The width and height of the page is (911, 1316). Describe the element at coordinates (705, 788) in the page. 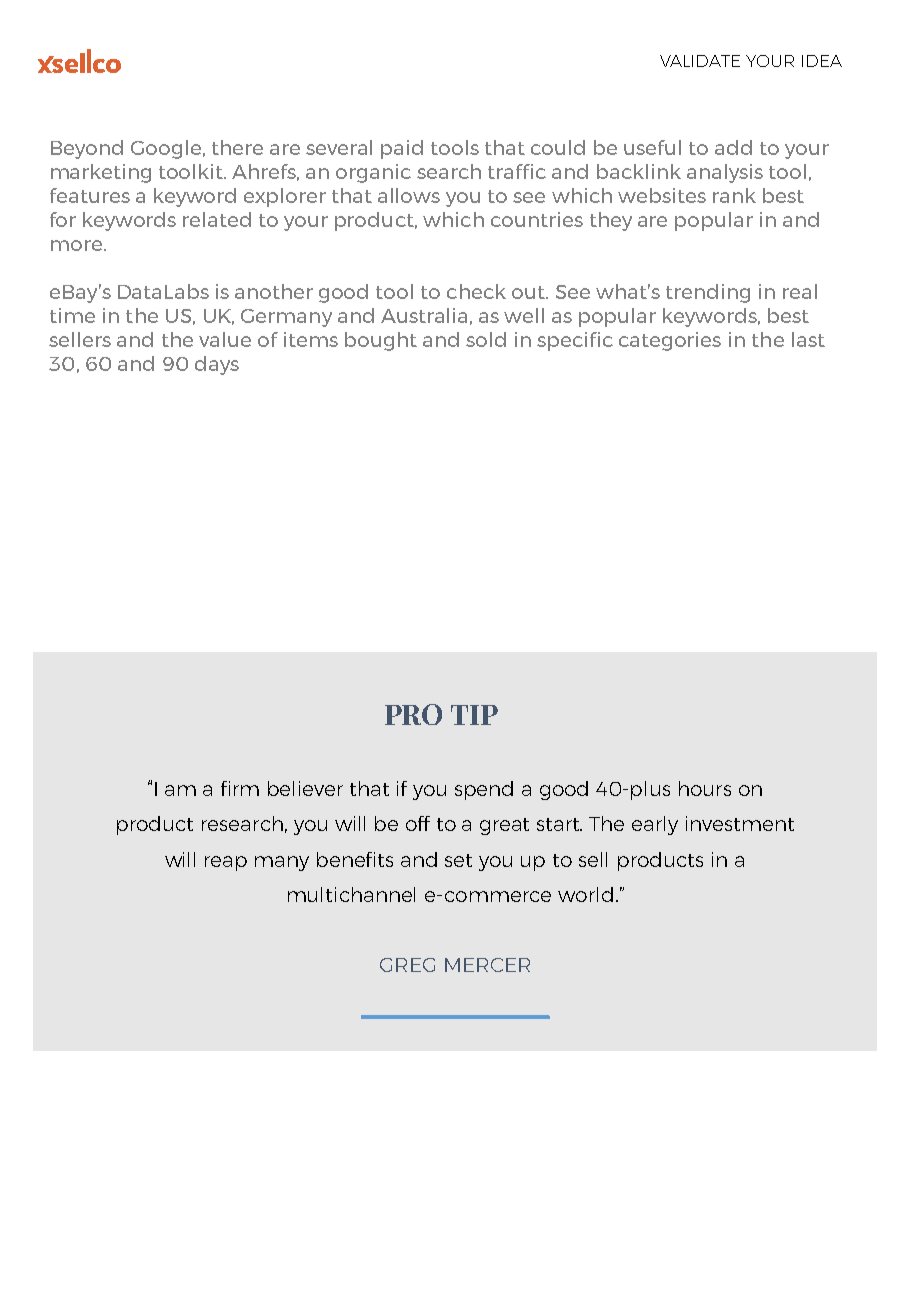

I see `hours` at that location.
